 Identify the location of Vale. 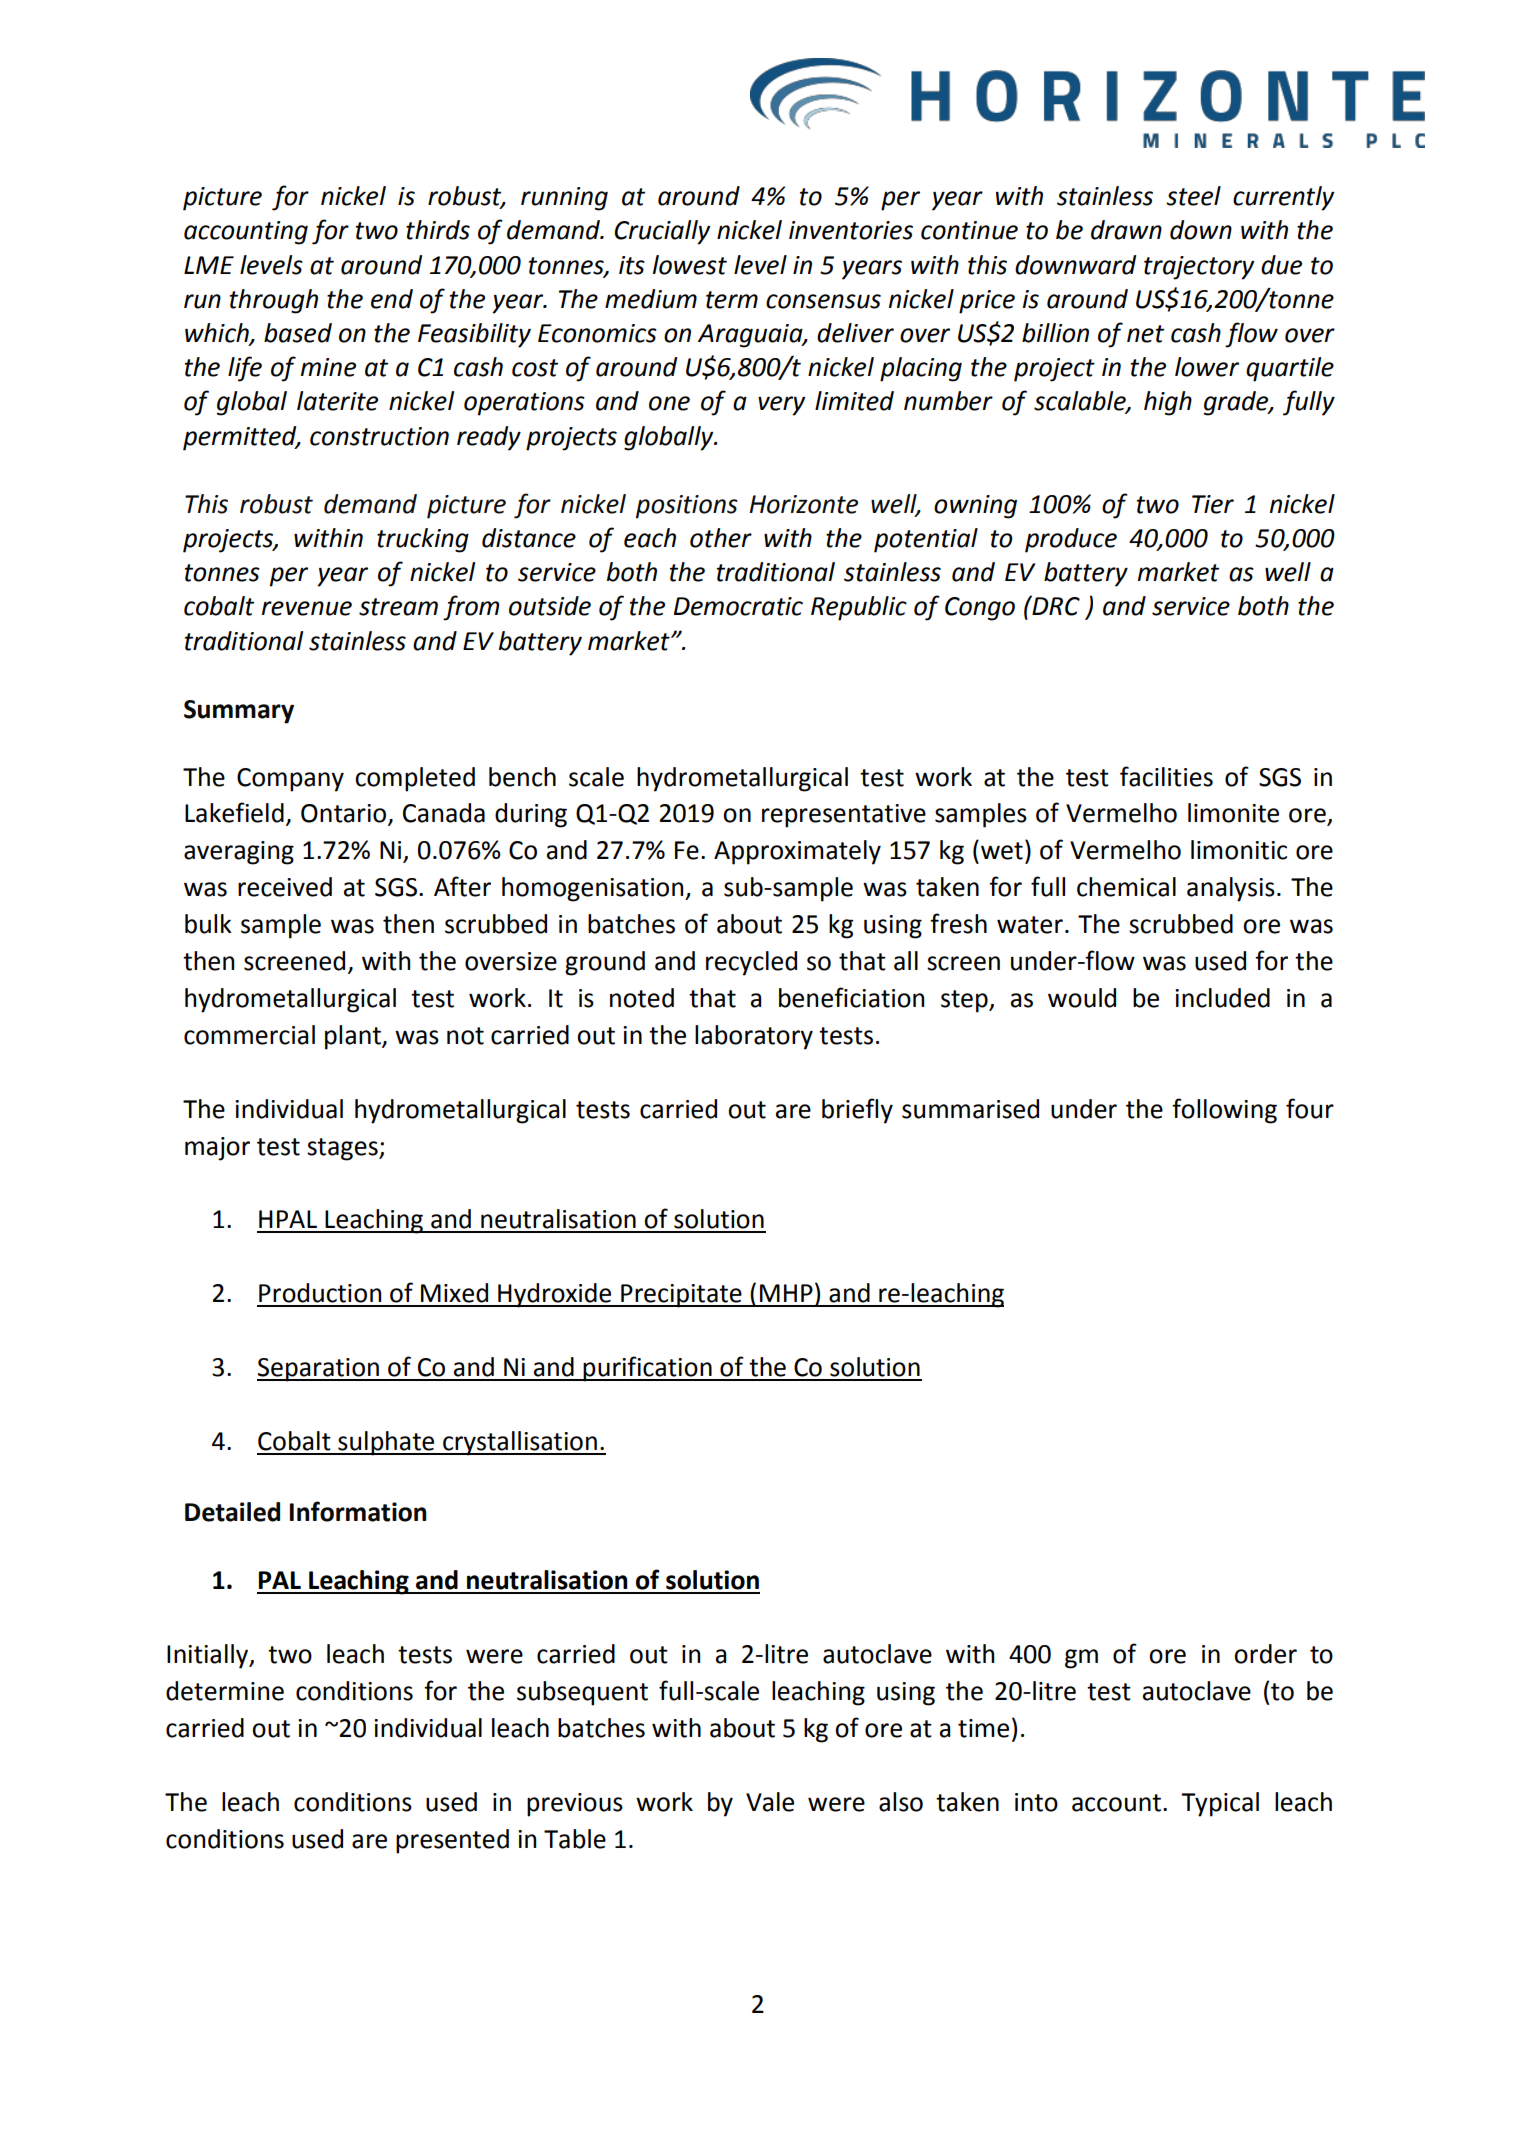
(770, 1802).
